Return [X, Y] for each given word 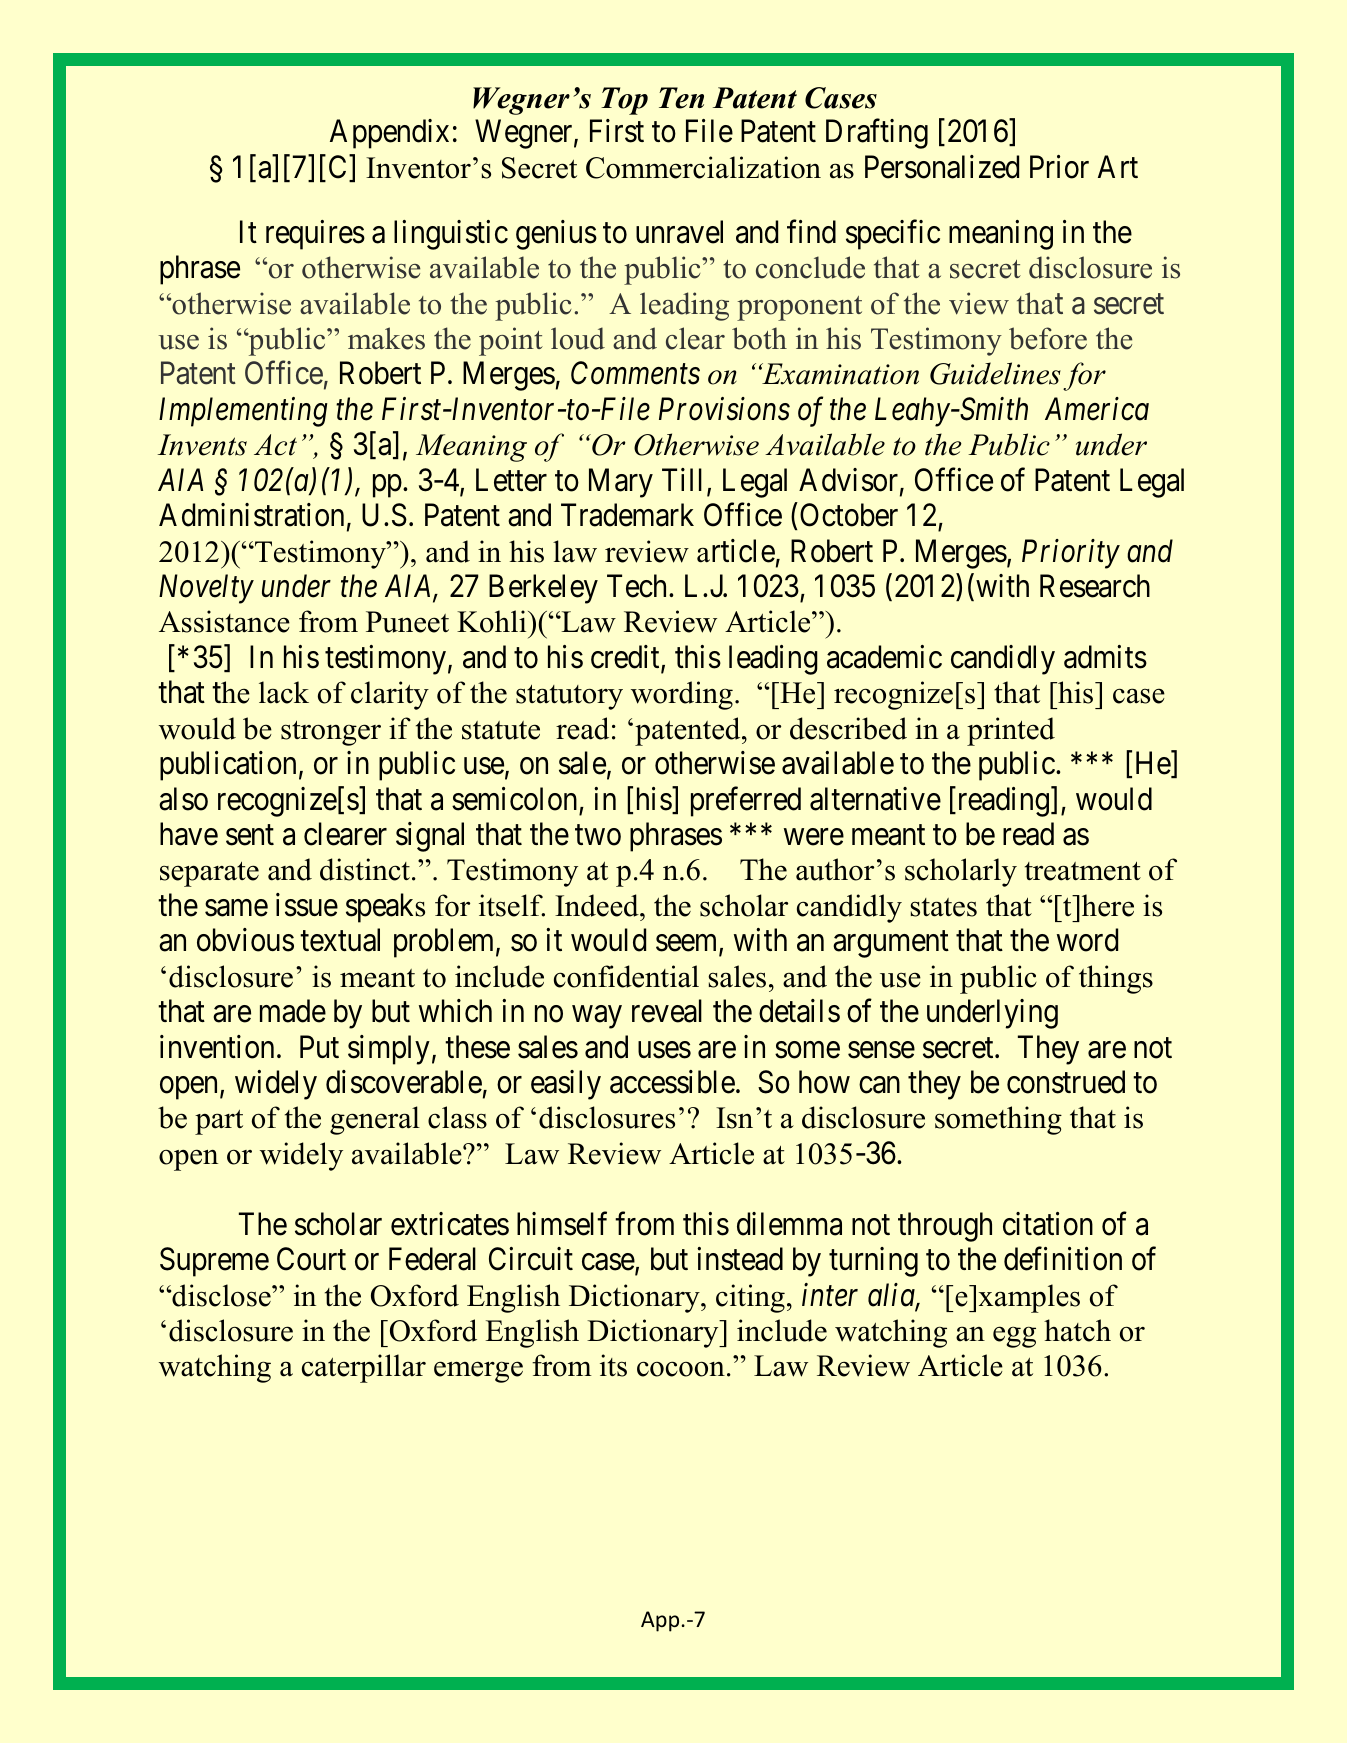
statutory [569, 697]
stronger [331, 733]
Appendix [389, 134]
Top [624, 101]
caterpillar [364, 1368]
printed [1011, 731]
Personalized [942, 167]
